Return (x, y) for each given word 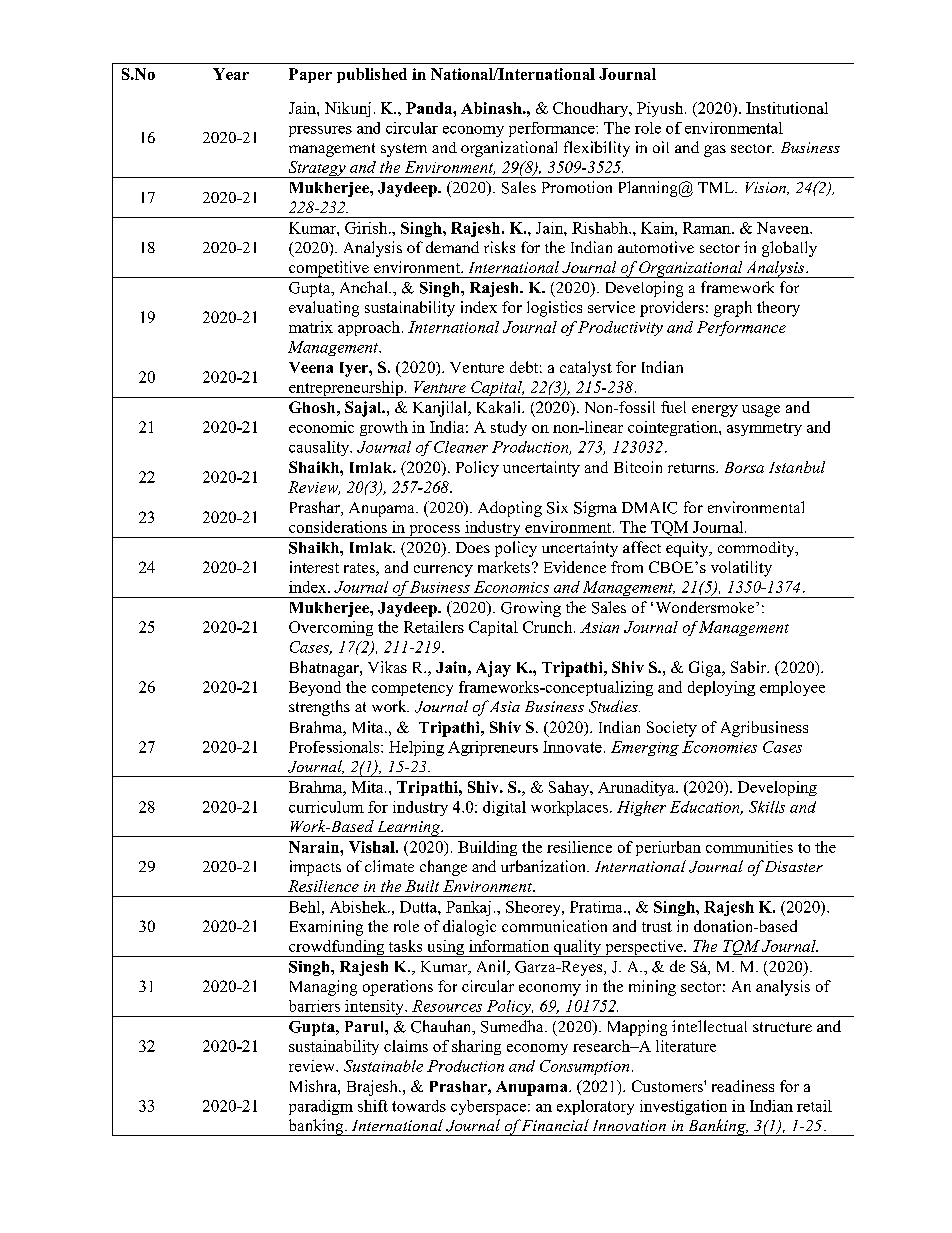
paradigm (321, 1107)
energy (715, 411)
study (509, 428)
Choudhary (592, 109)
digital (504, 808)
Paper (310, 75)
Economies (719, 747)
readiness (743, 1086)
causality (320, 448)
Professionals (335, 747)
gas (715, 151)
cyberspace (490, 1107)
